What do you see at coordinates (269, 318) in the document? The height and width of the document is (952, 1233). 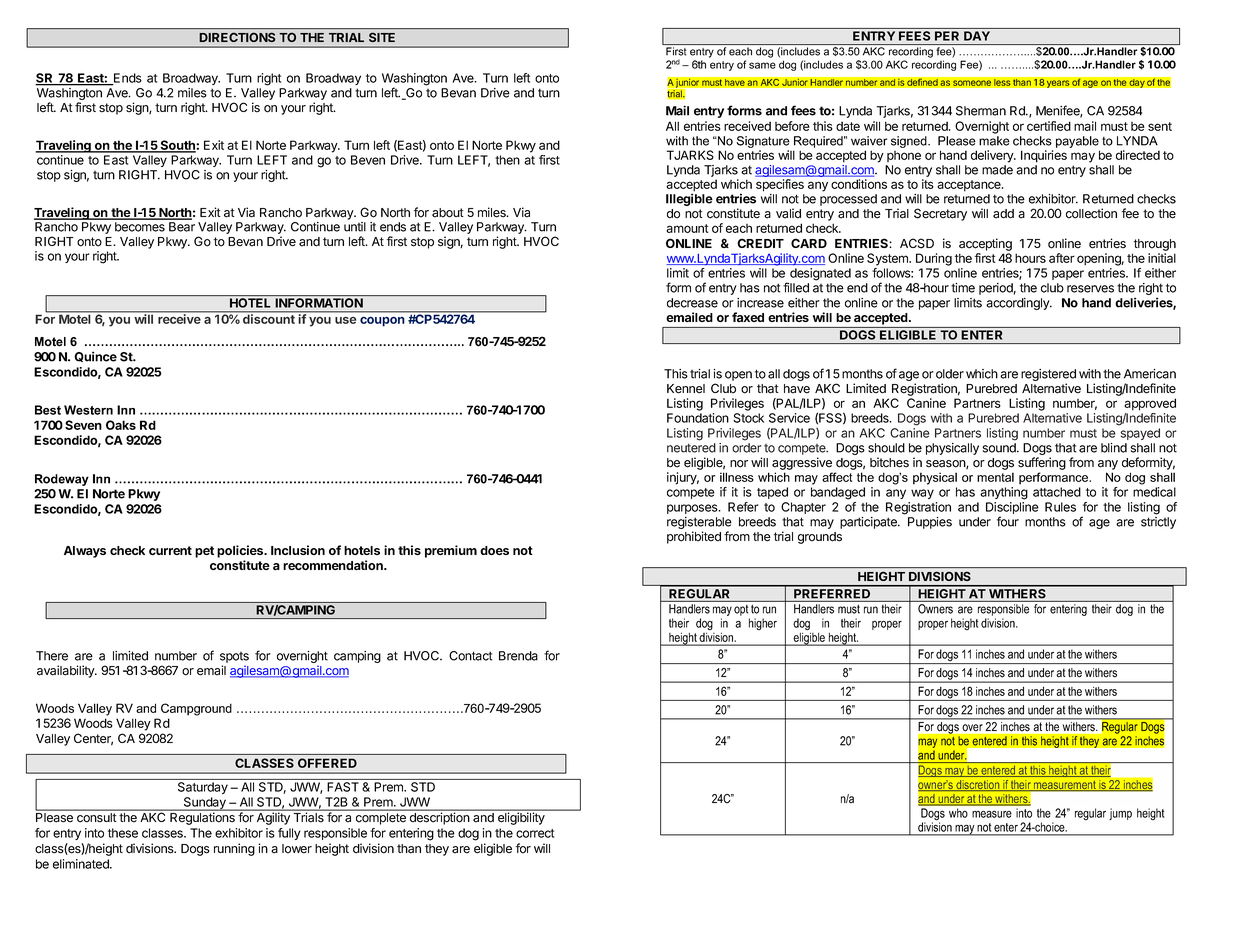 I see `discount` at bounding box center [269, 318].
